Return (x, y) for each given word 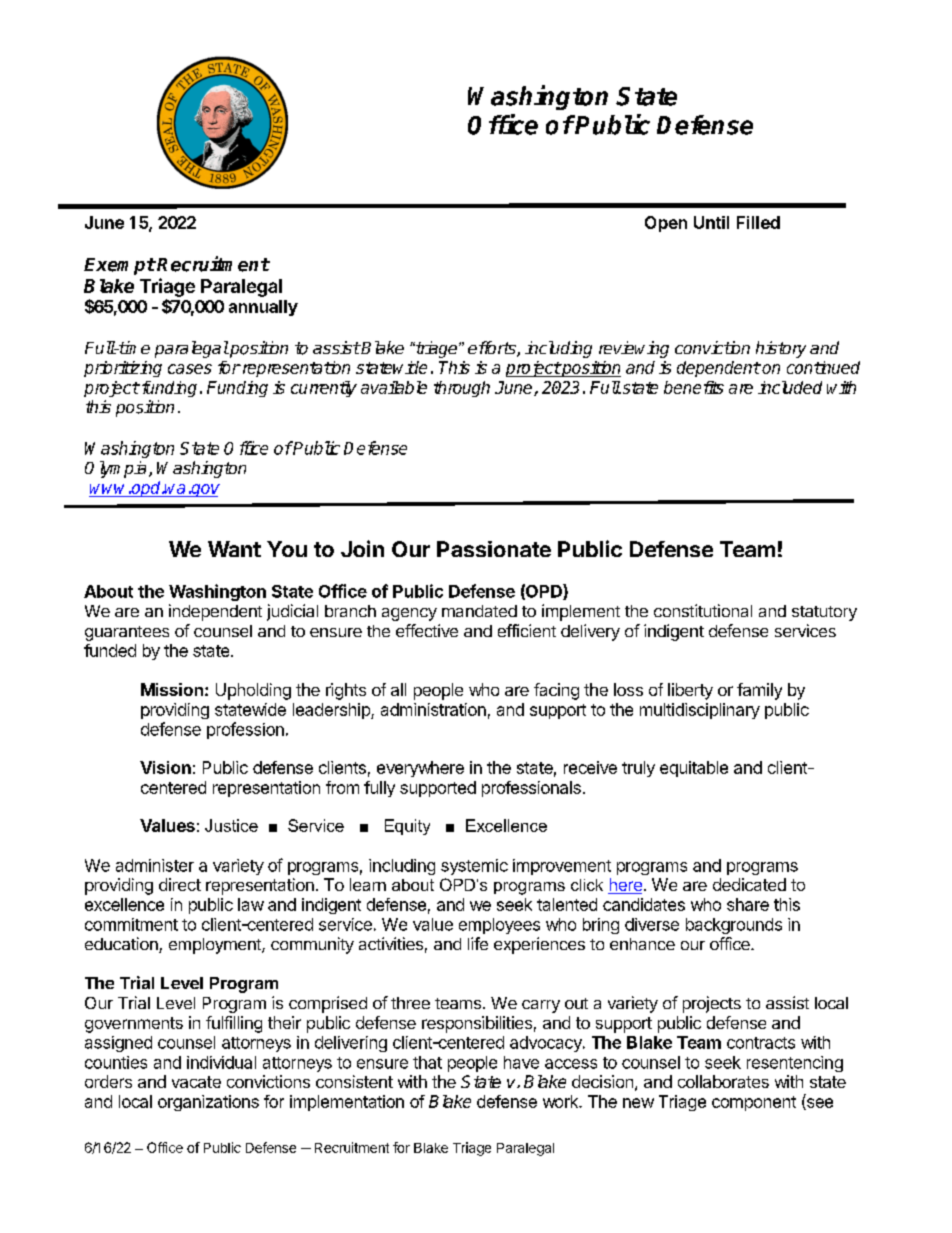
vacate (196, 1082)
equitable (694, 769)
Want (234, 549)
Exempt (120, 266)
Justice (231, 825)
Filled (758, 222)
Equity (407, 827)
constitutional (703, 610)
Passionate (494, 549)
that (427, 1062)
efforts (493, 349)
